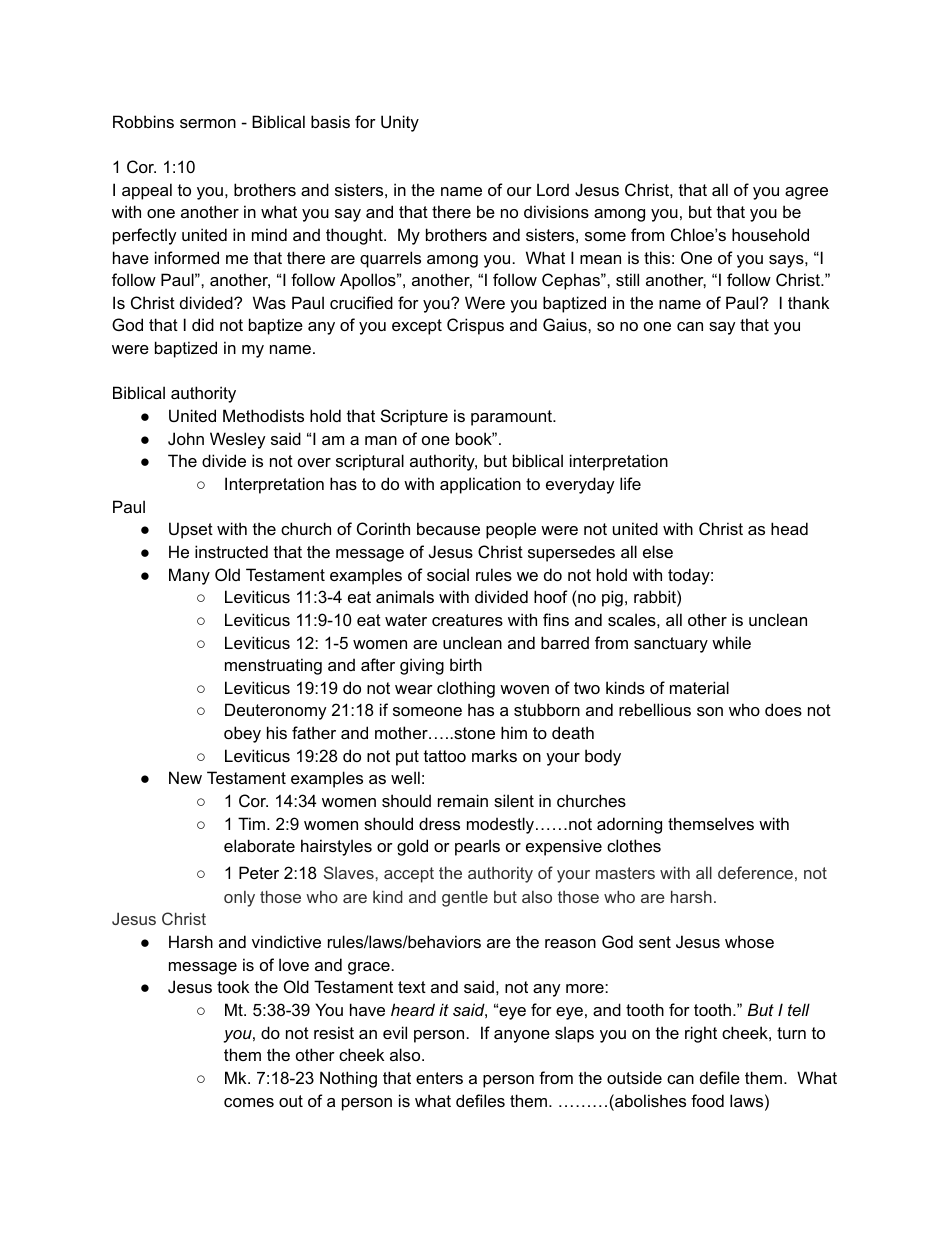 This screenshot has width=952, height=1233. What do you see at coordinates (400, 123) in the screenshot?
I see `Unity` at bounding box center [400, 123].
